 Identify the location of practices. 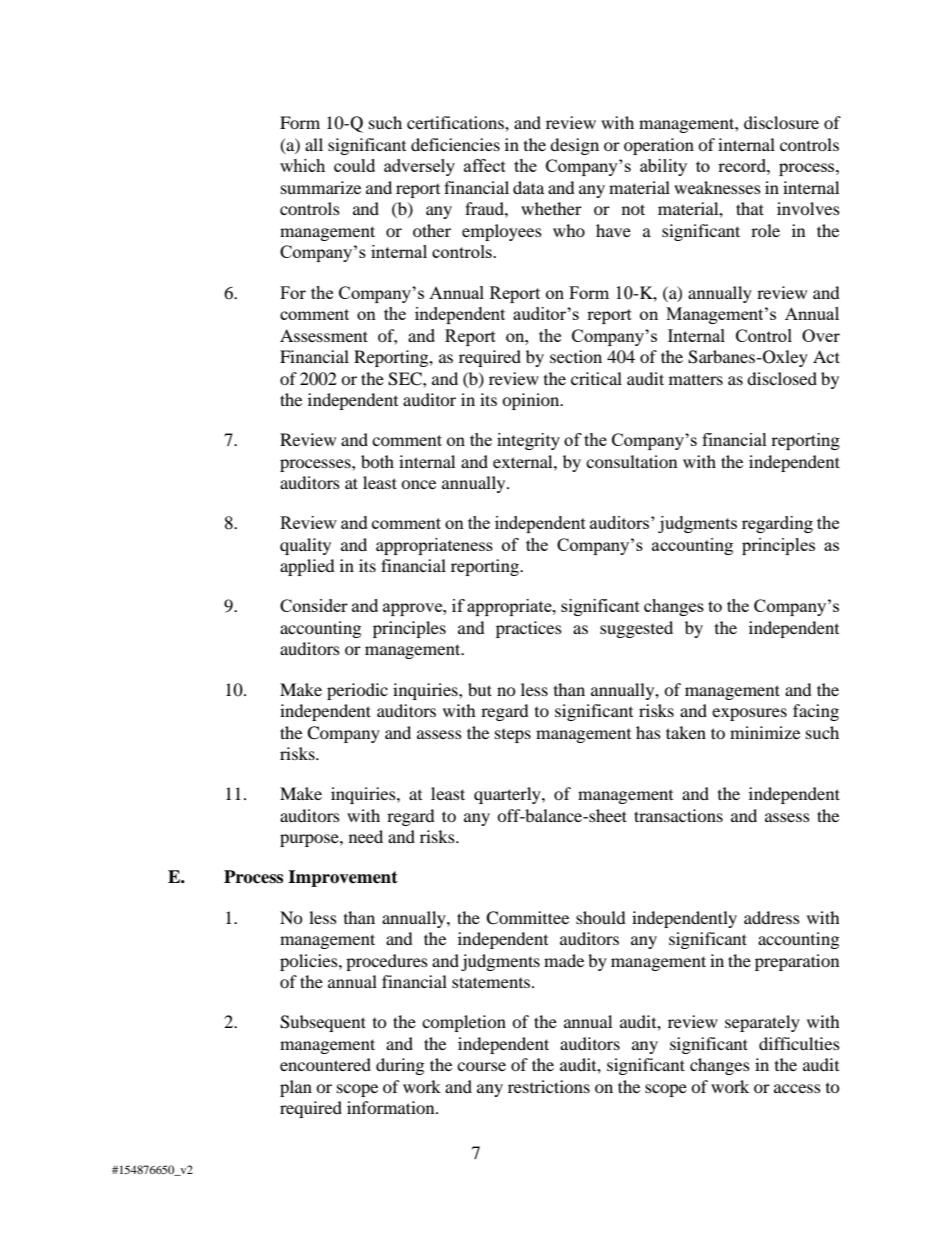
(529, 629).
